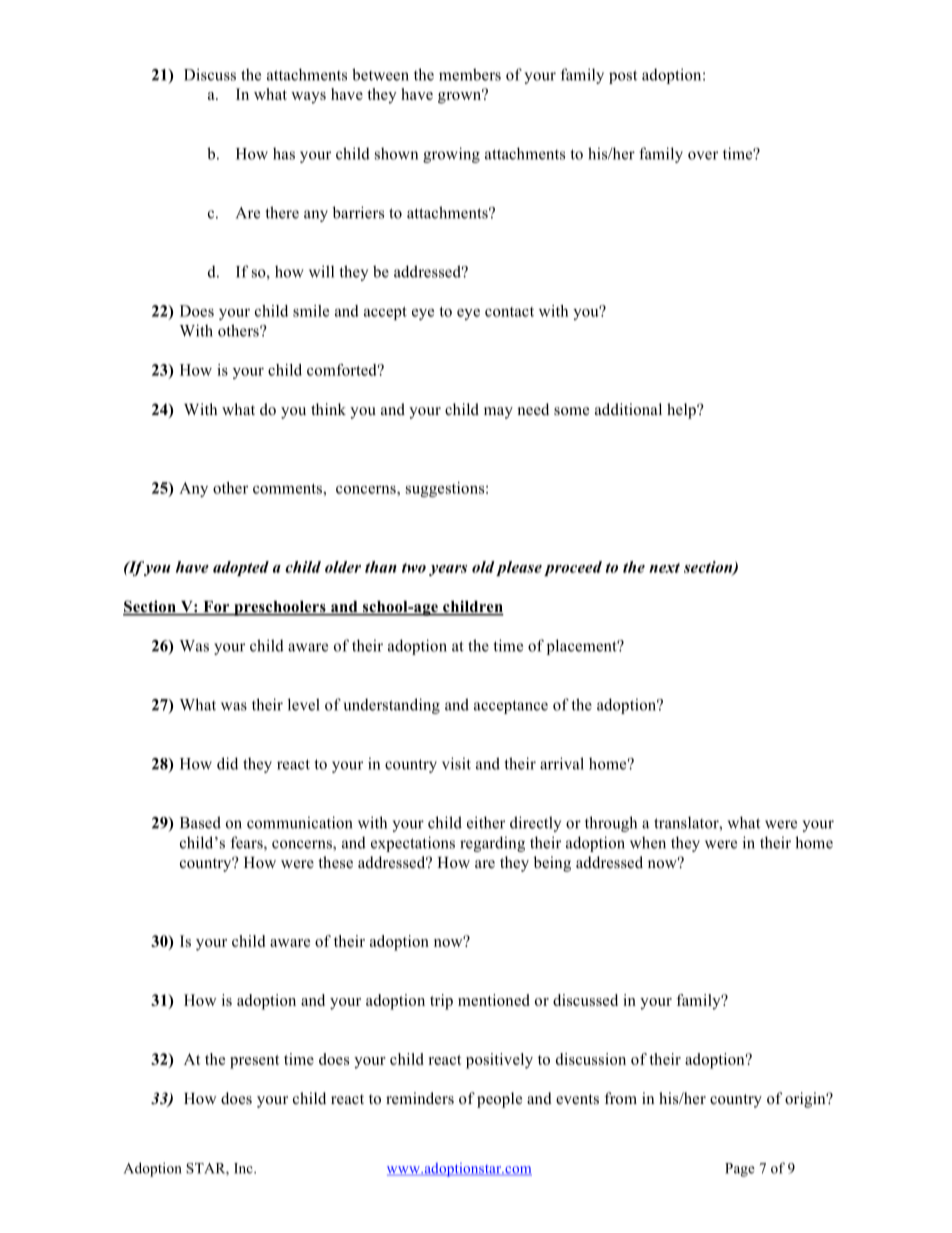 The height and width of the screenshot is (1233, 952). I want to click on may, so click(498, 413).
